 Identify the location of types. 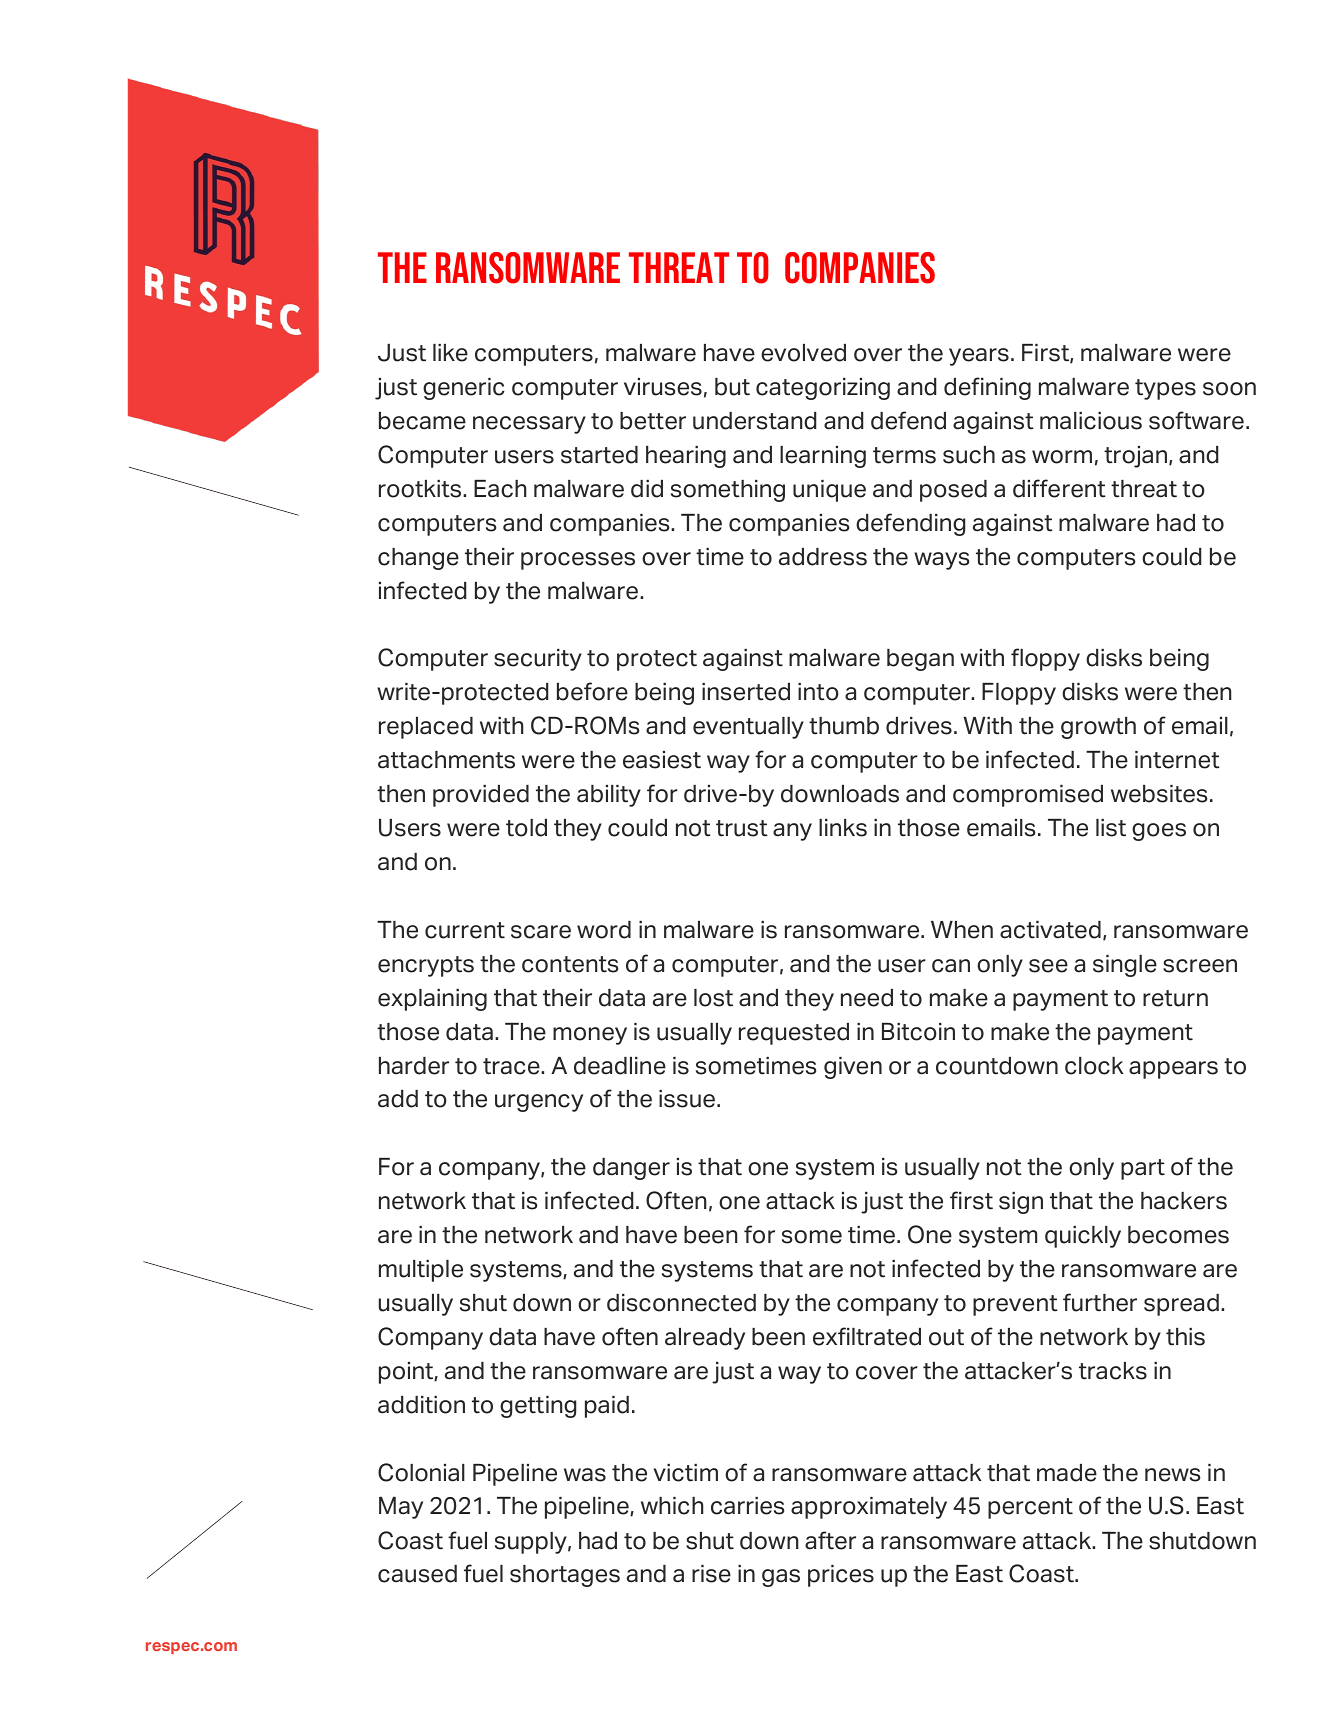
(1165, 389).
